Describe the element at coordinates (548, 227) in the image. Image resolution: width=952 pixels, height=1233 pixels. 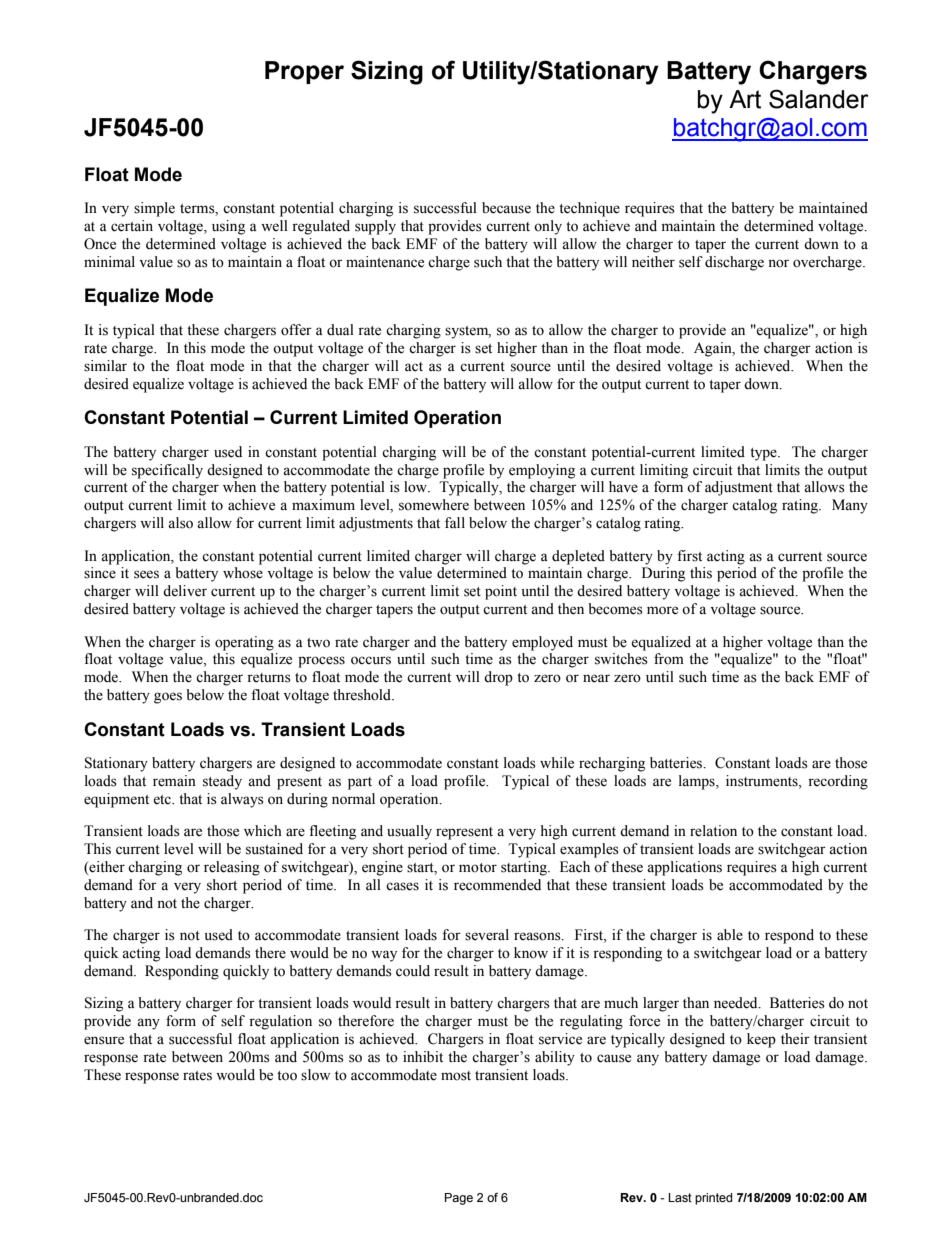
I see `only` at that location.
